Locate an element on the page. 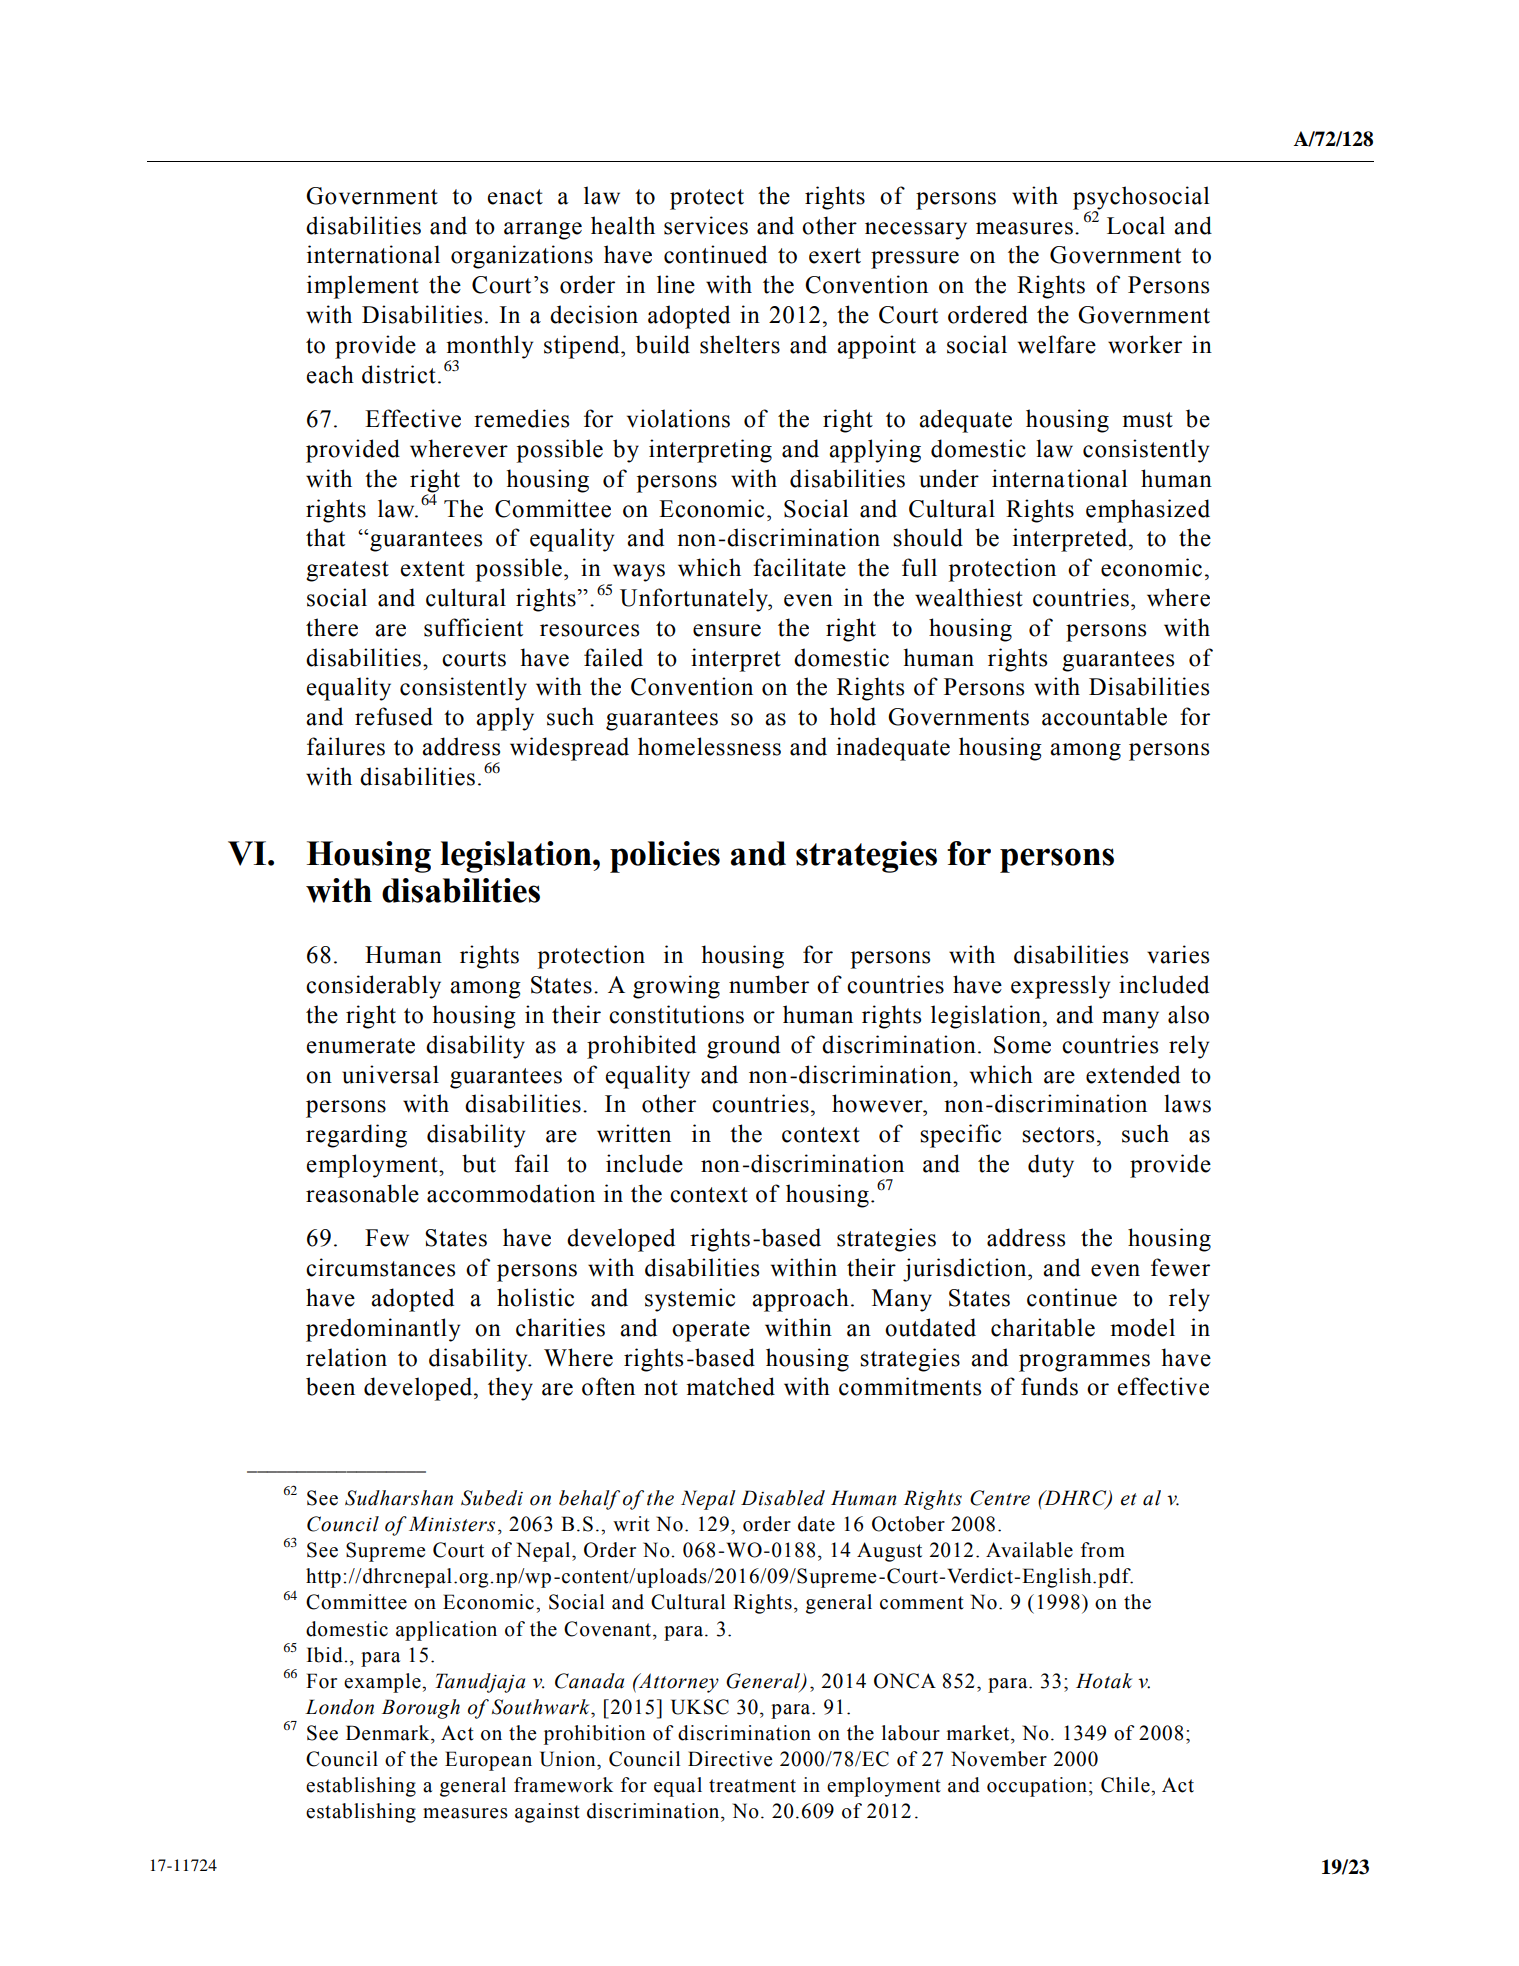 The height and width of the image is (1966, 1519). Denmark is located at coordinates (389, 1733).
